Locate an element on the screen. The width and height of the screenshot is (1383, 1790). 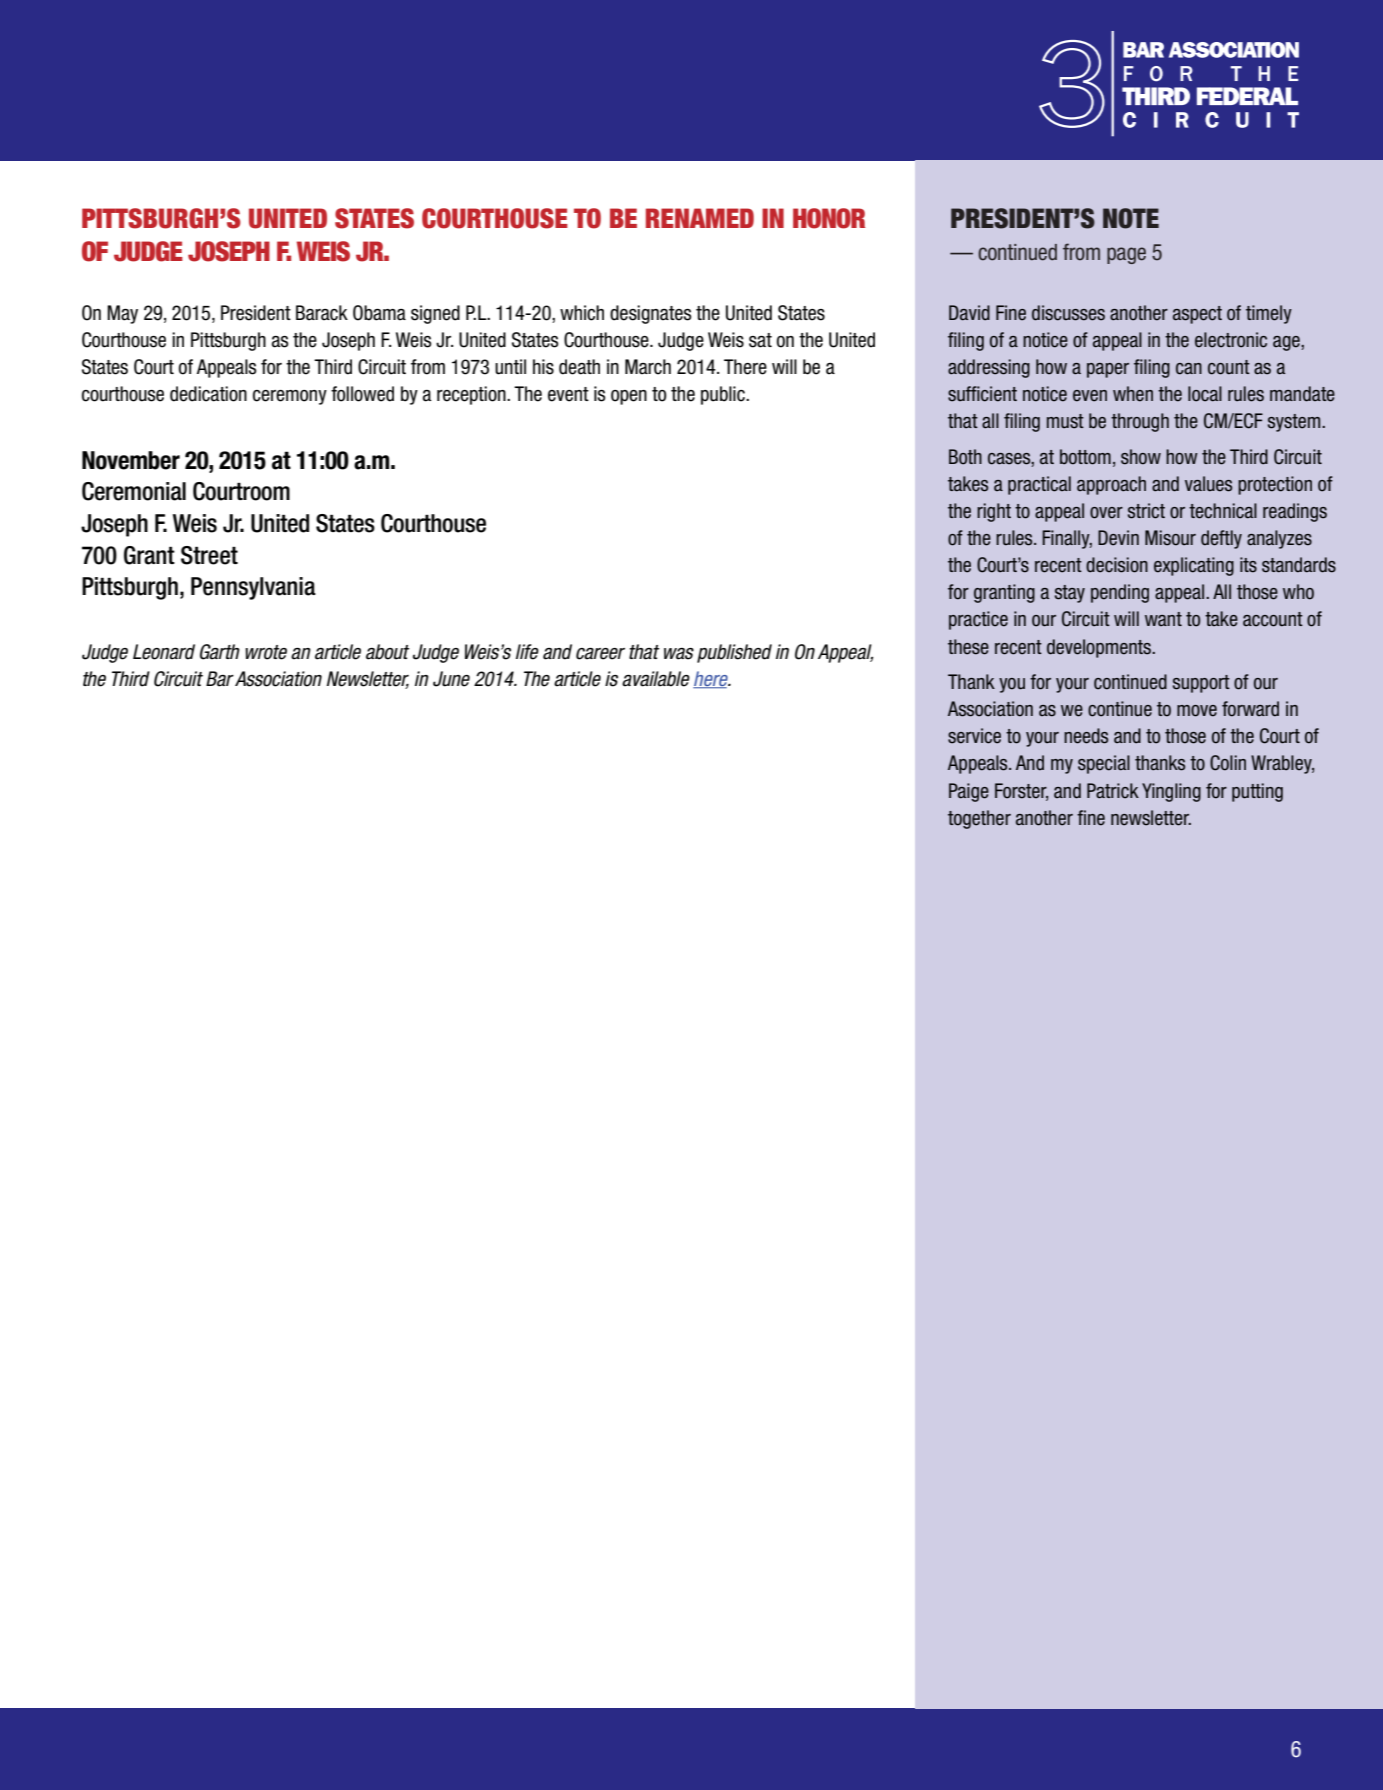
June is located at coordinates (451, 679).
